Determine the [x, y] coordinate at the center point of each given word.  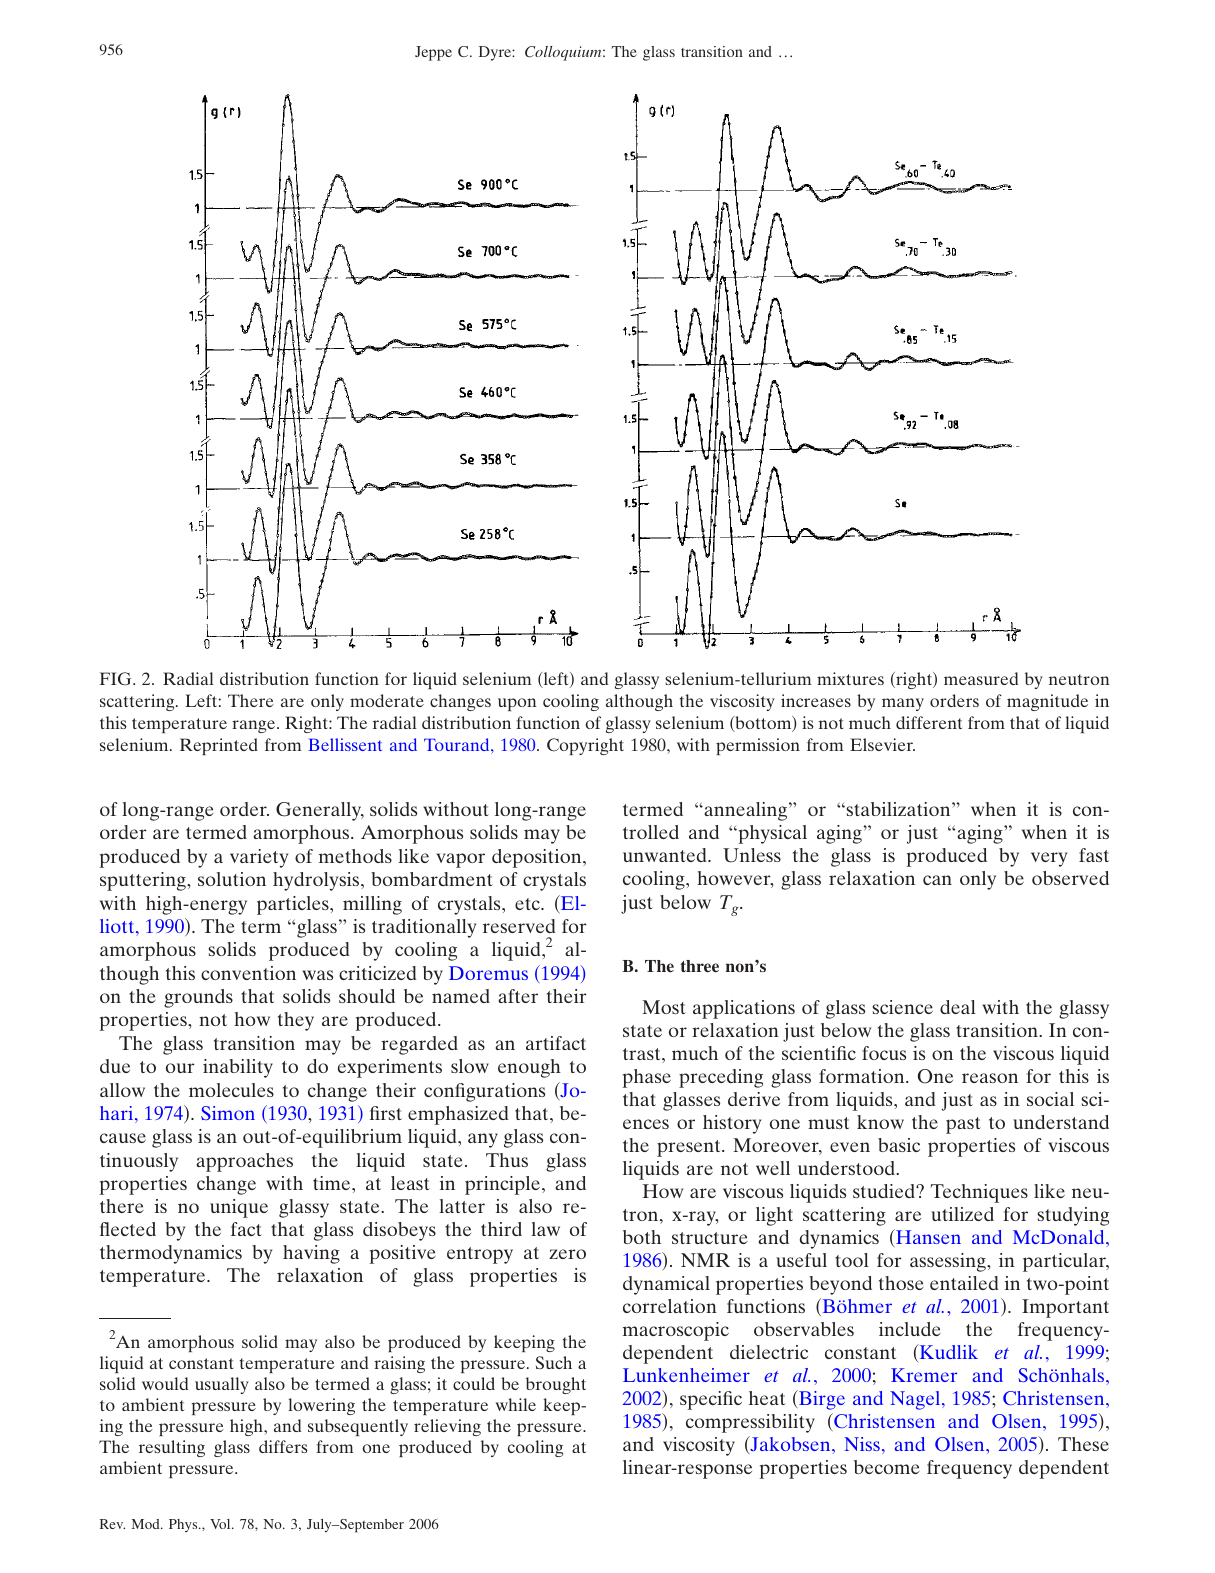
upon [517, 704]
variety [259, 858]
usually [222, 1385]
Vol [221, 1524]
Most [664, 1007]
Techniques [979, 1193]
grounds [198, 998]
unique [239, 1208]
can [937, 880]
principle [504, 1185]
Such [554, 1363]
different [929, 722]
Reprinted [219, 746]
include [910, 1329]
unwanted [666, 855]
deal [958, 1007]
